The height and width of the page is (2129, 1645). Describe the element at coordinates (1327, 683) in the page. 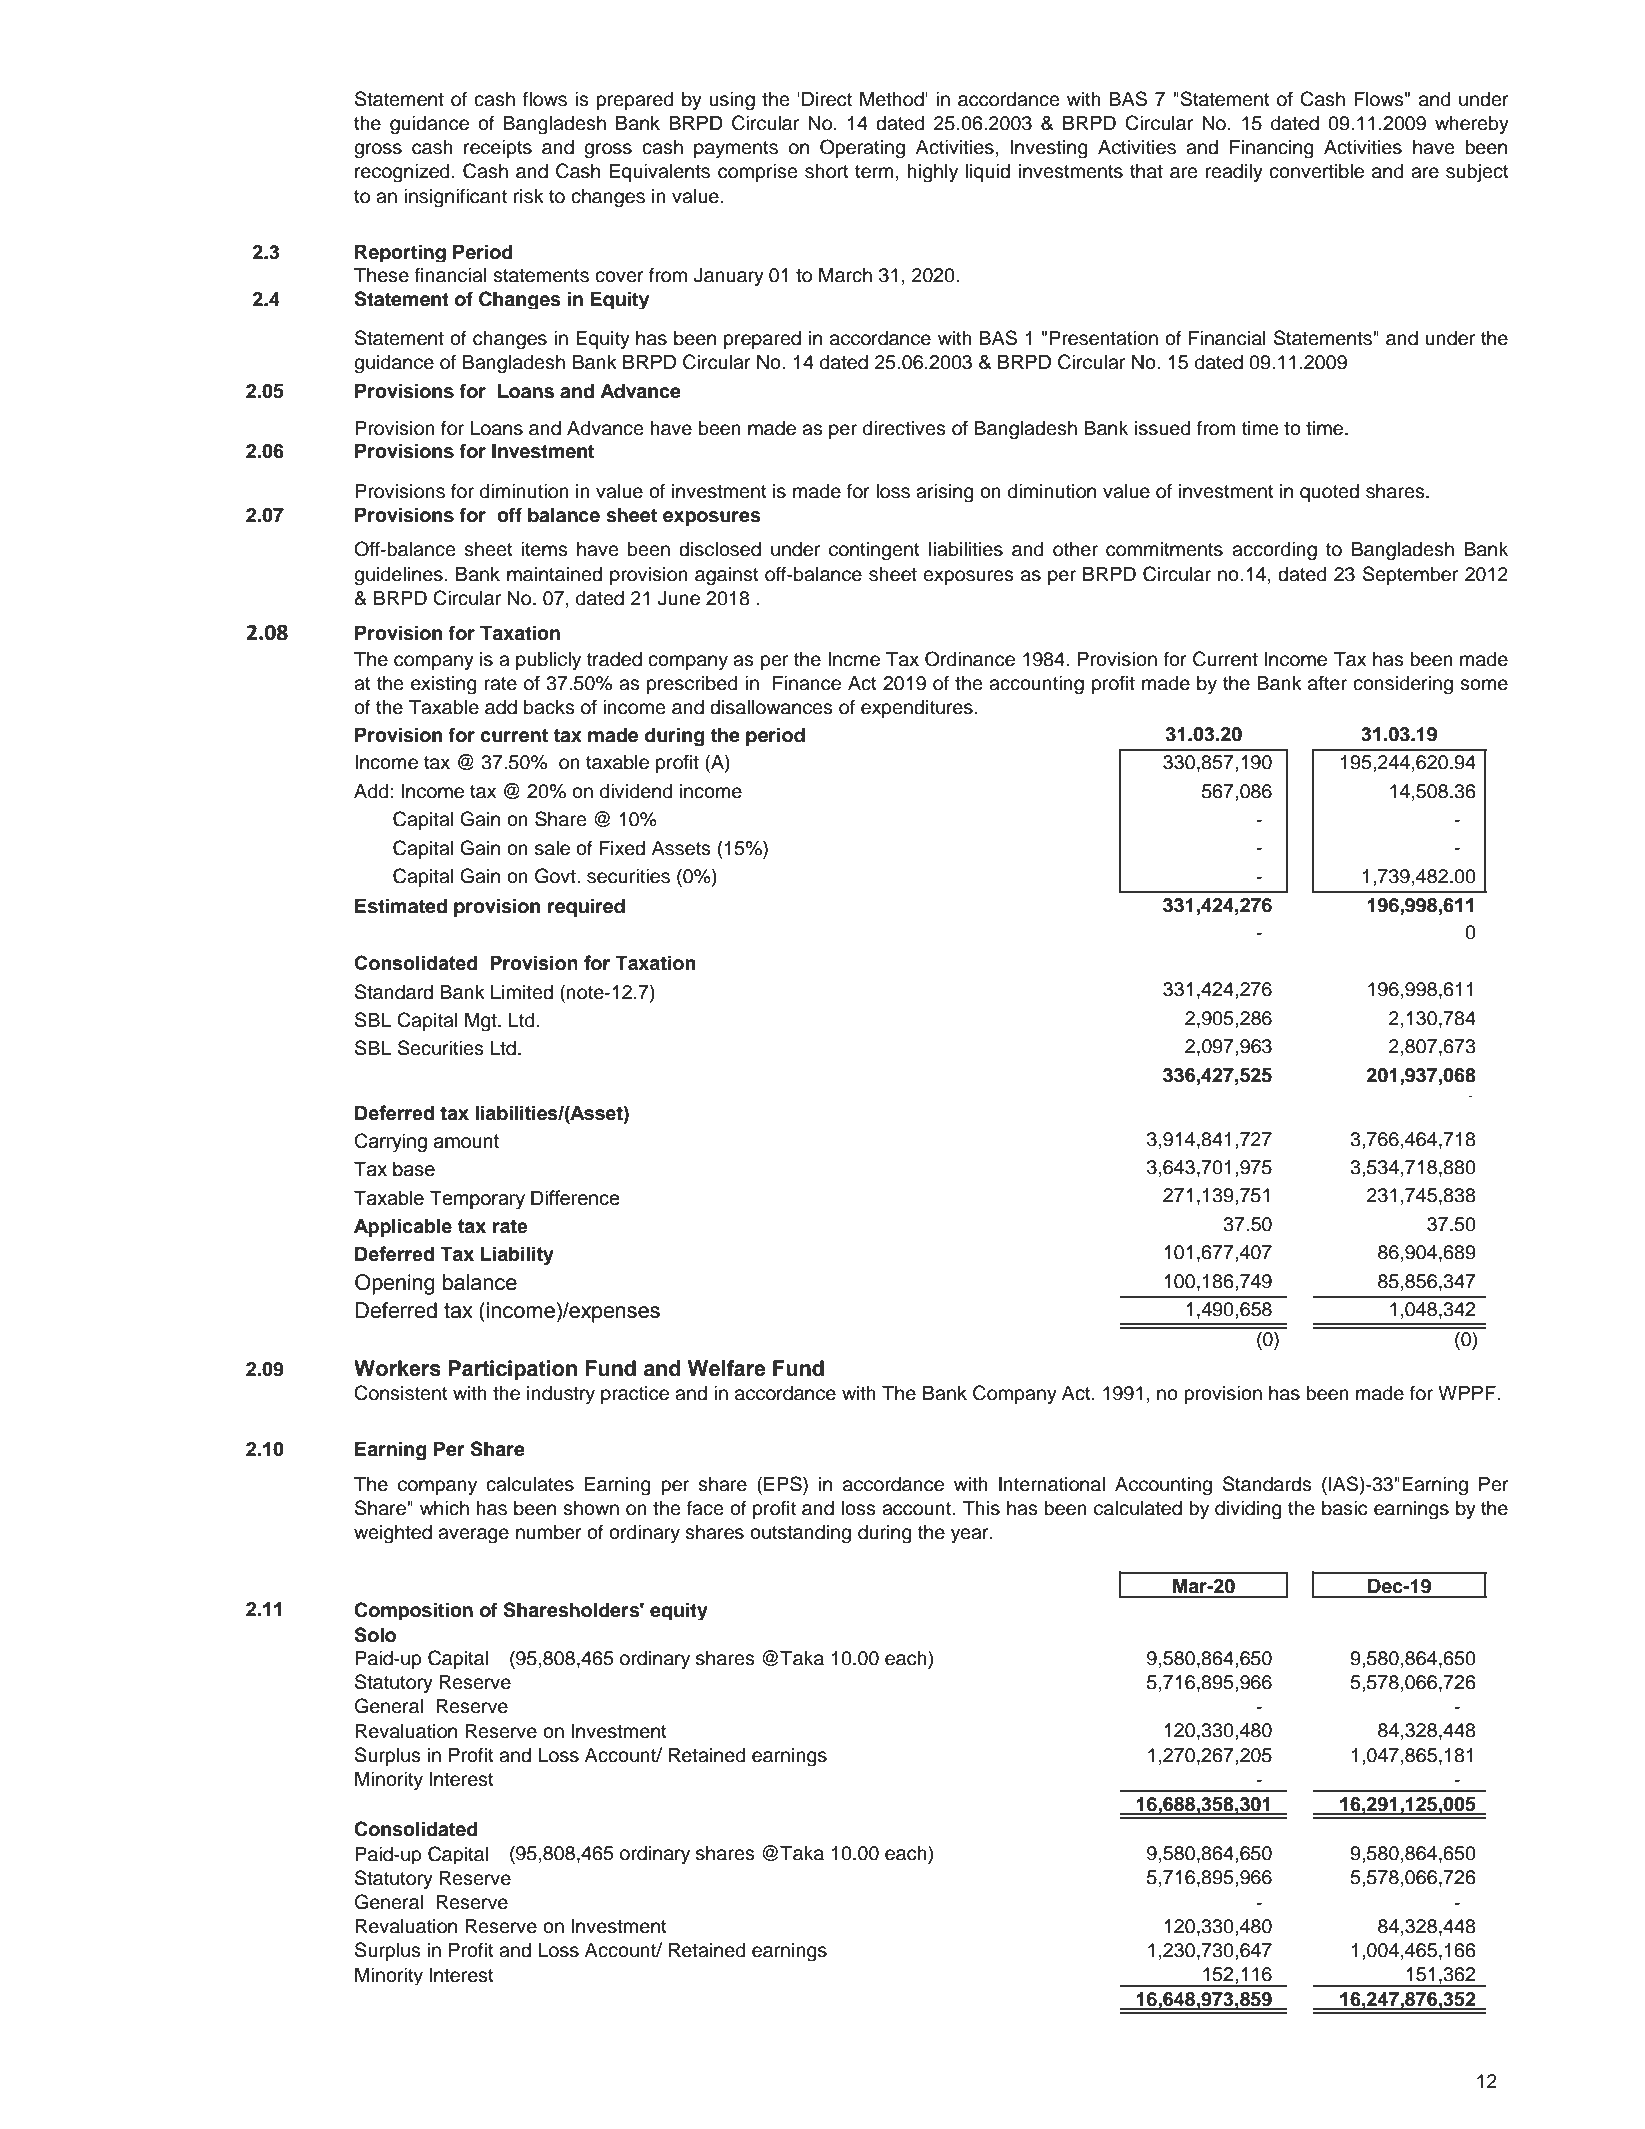

I see `after` at that location.
